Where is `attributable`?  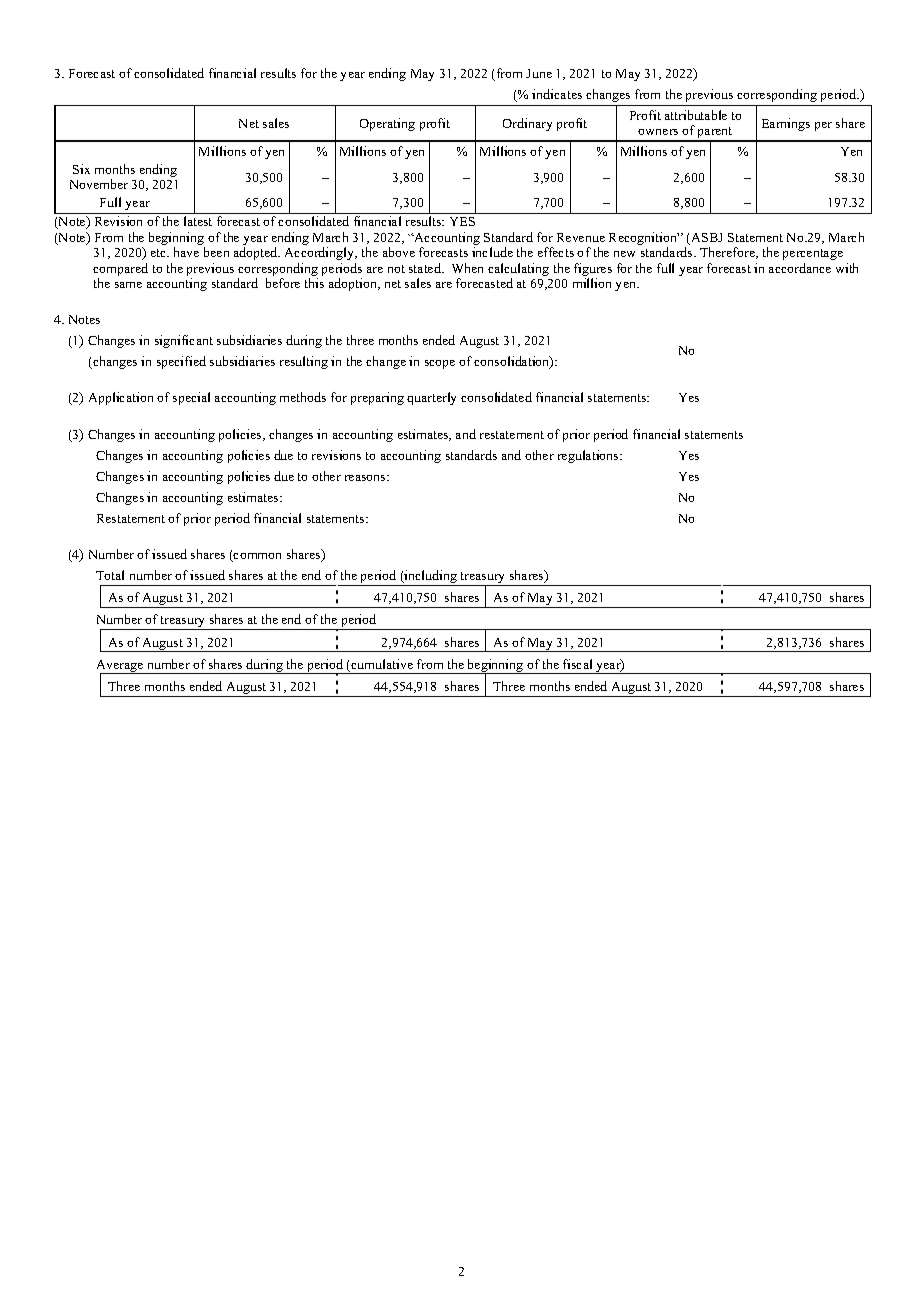 attributable is located at coordinates (696, 115).
